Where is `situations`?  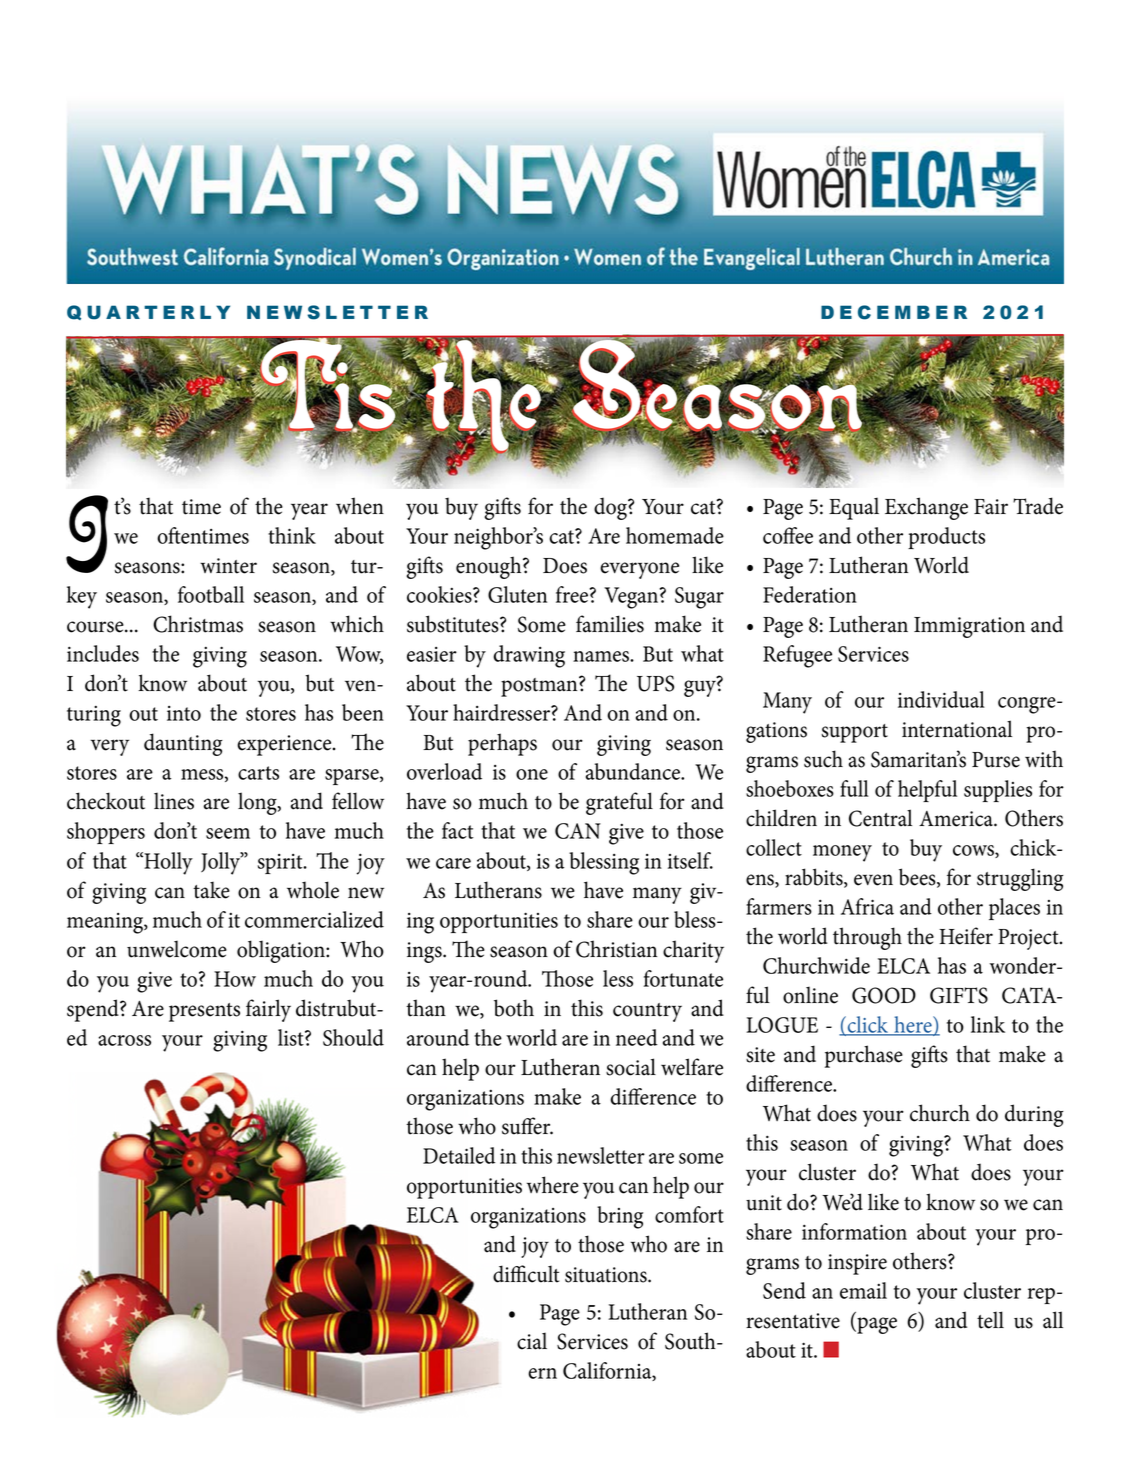
situations is located at coordinates (607, 1275).
